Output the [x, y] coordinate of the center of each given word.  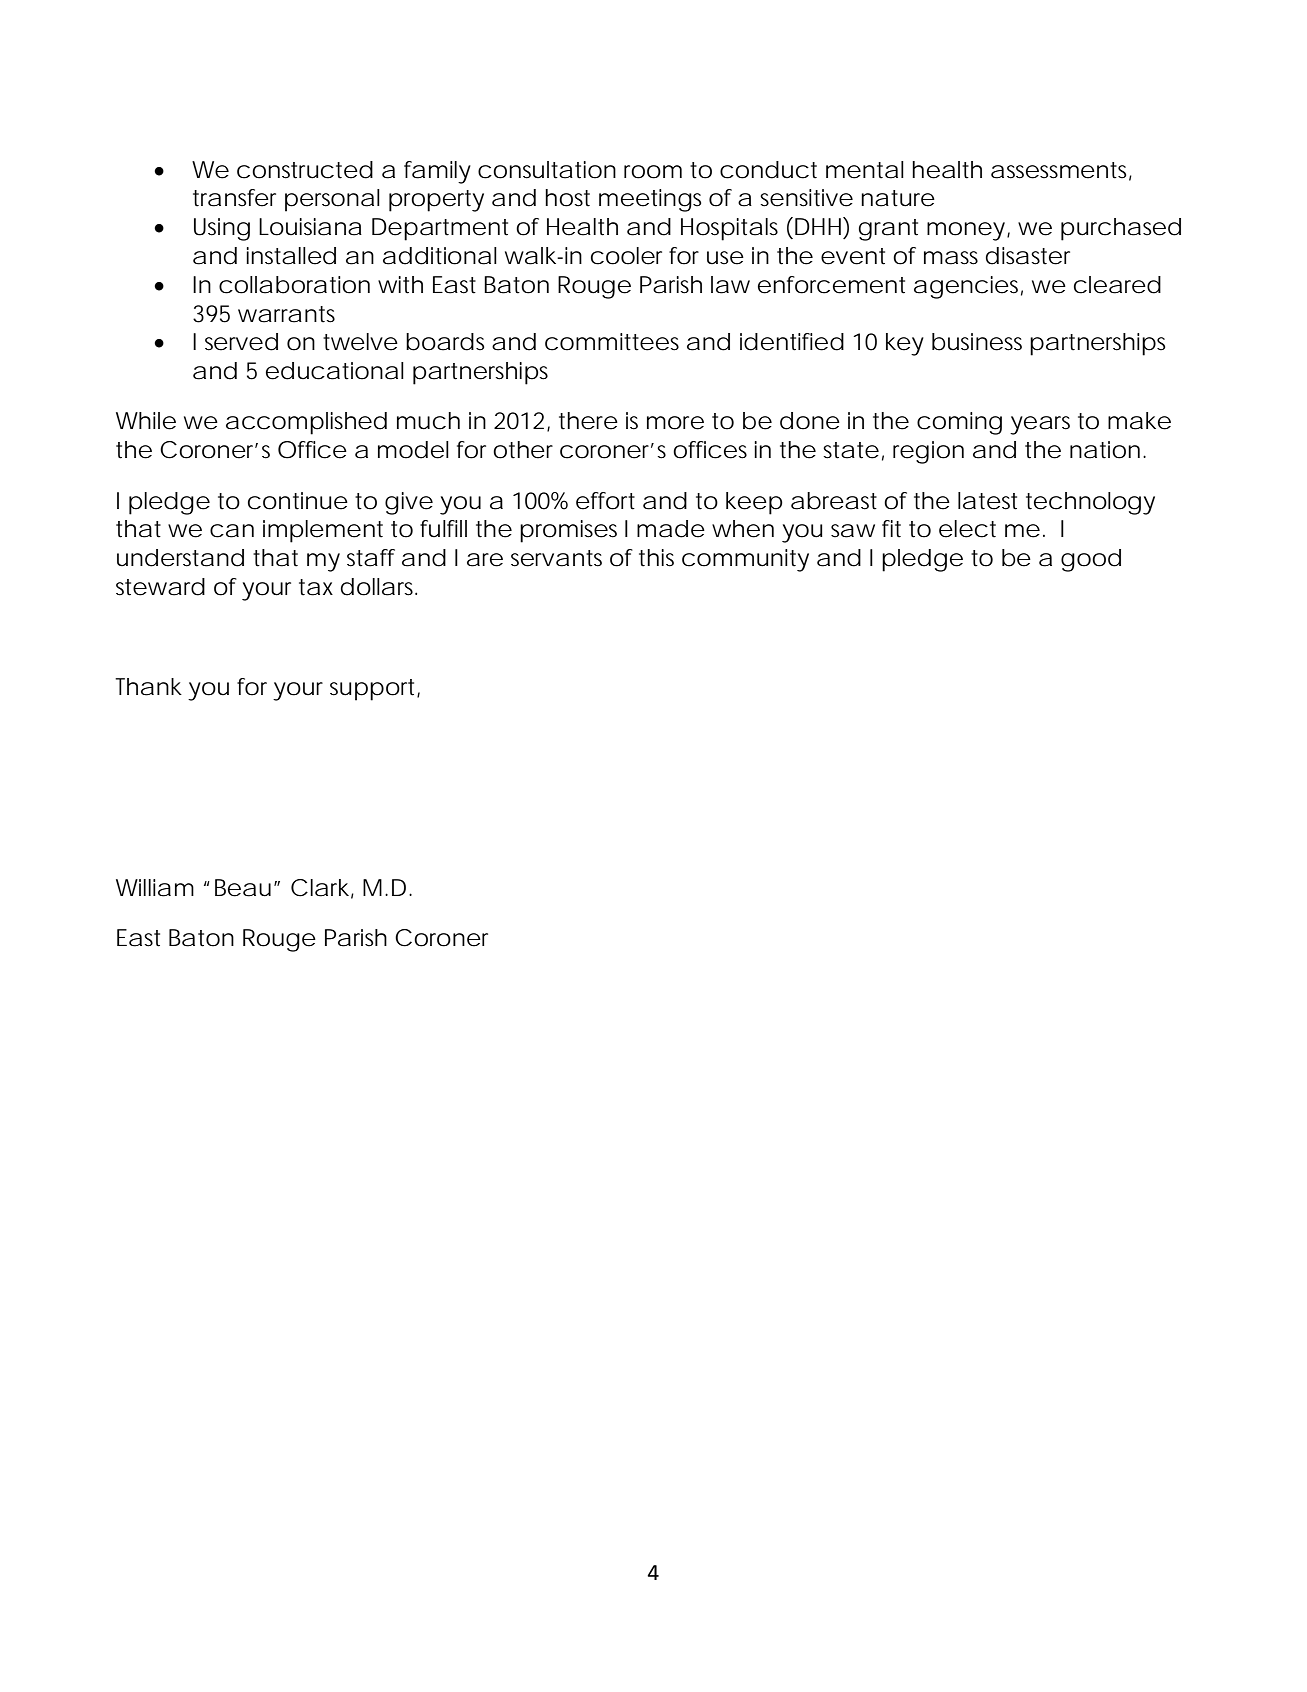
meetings [650, 200]
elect [967, 529]
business [977, 342]
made [671, 529]
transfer [234, 198]
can [232, 531]
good [1091, 560]
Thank [148, 687]
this [656, 558]
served [241, 342]
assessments [1061, 171]
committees [612, 342]
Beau [245, 888]
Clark [322, 889]
